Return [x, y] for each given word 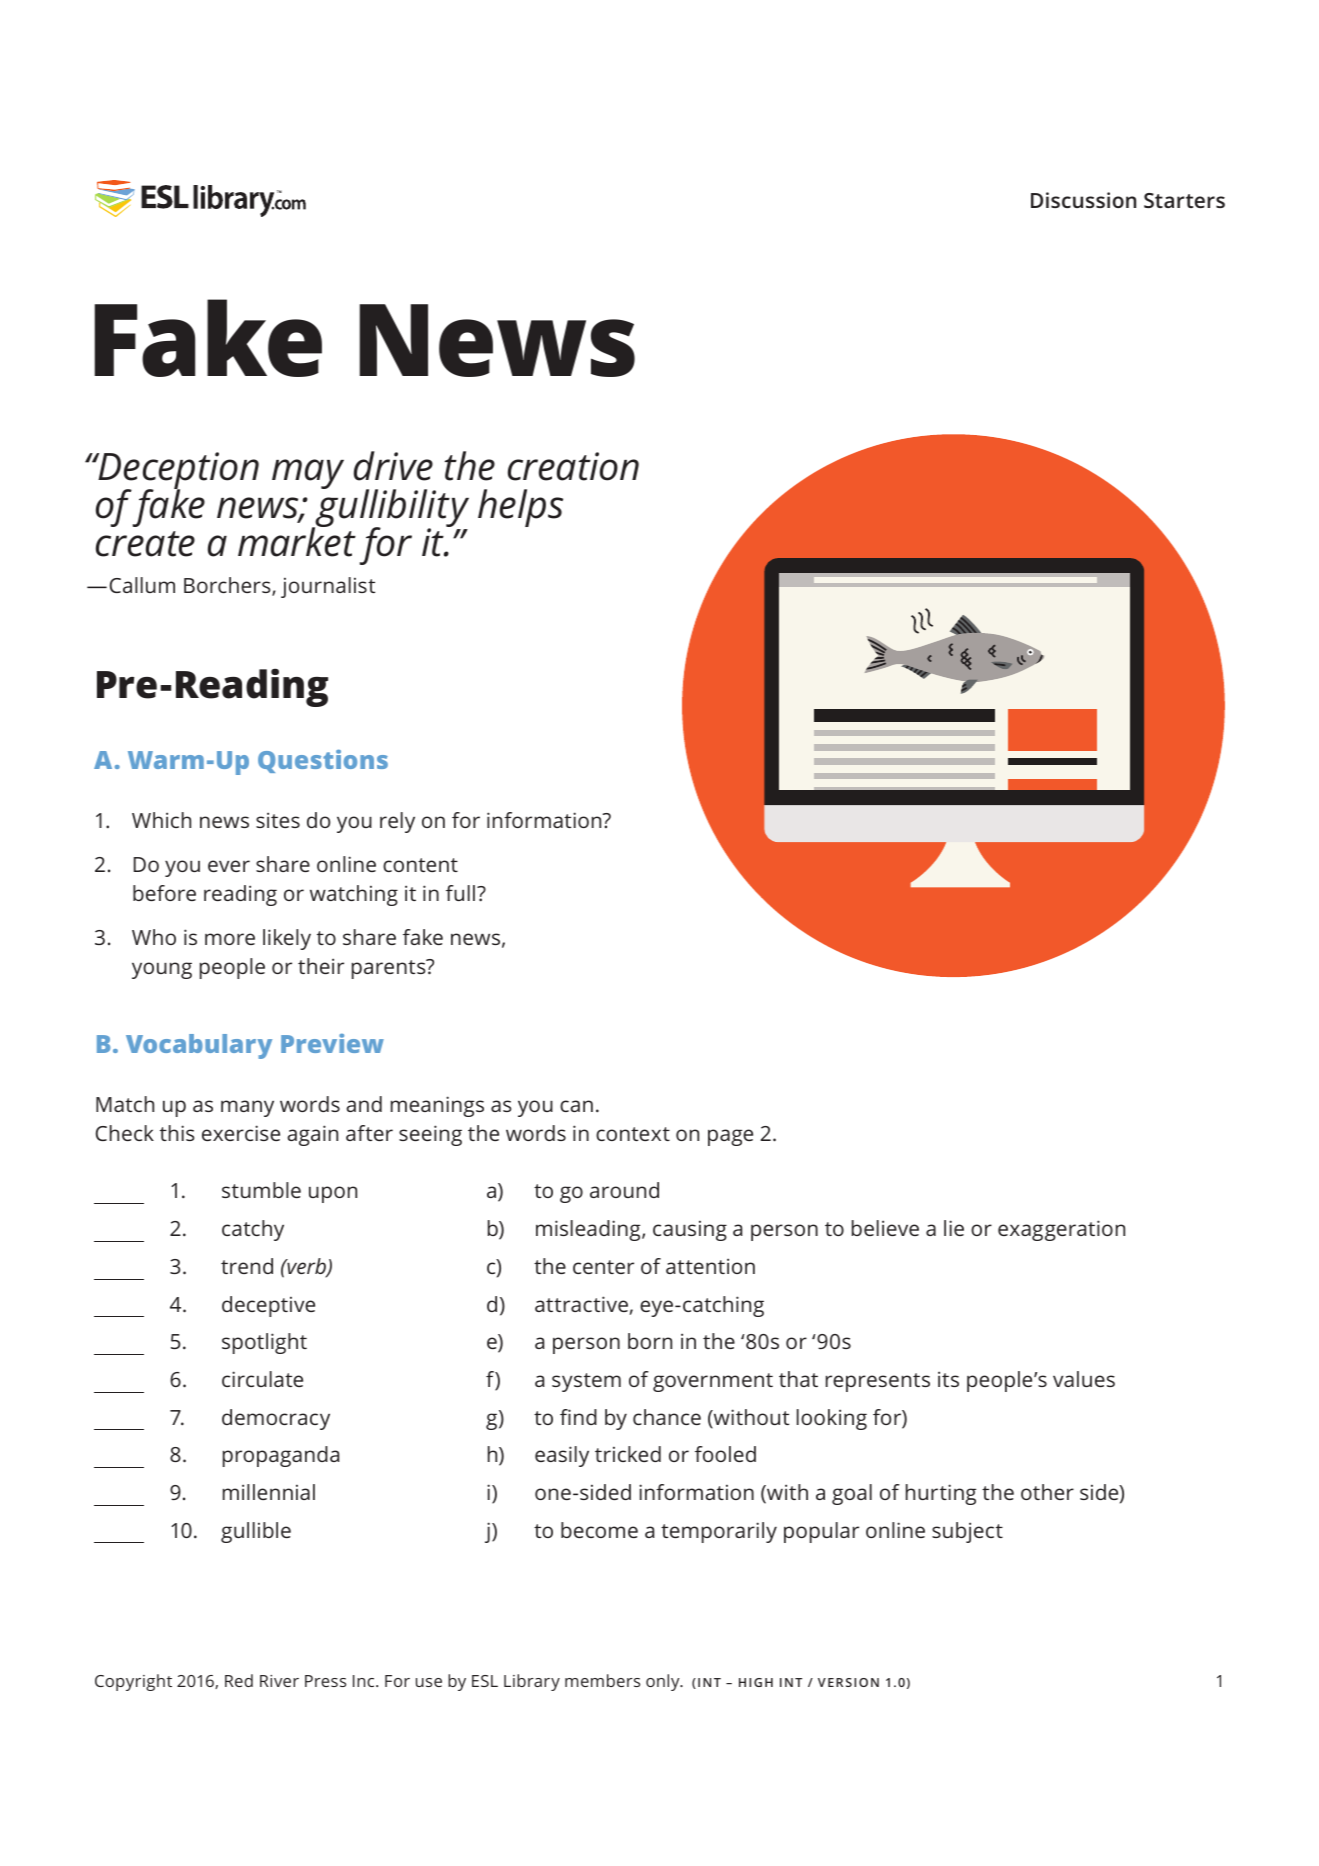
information [545, 820]
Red [239, 1680]
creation [573, 466]
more [230, 939]
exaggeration [1061, 1230]
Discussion [1083, 200]
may [308, 474]
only [664, 1682]
